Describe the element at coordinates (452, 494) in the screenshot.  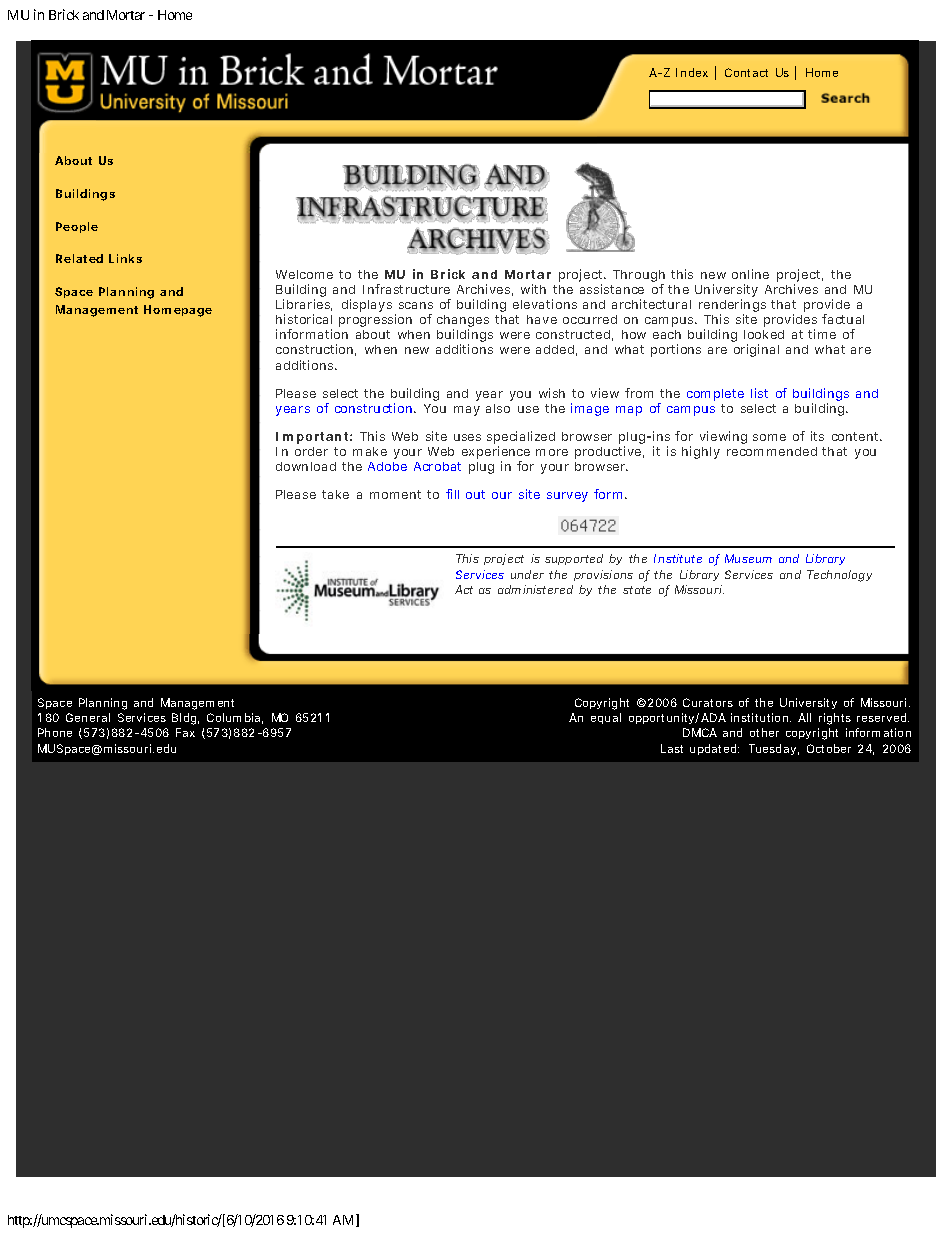
I see `fill` at that location.
